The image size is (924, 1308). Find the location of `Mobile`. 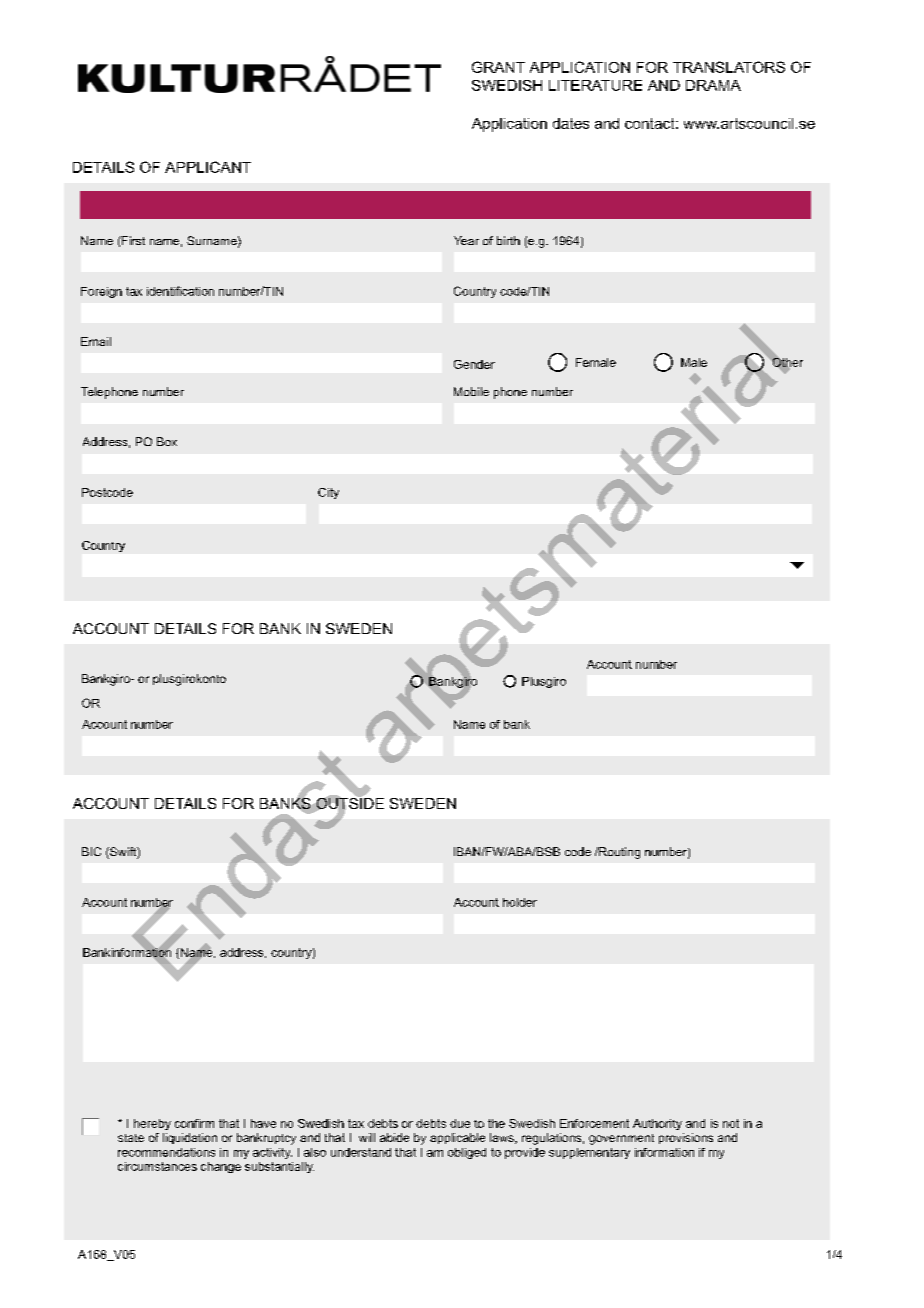

Mobile is located at coordinates (471, 391).
